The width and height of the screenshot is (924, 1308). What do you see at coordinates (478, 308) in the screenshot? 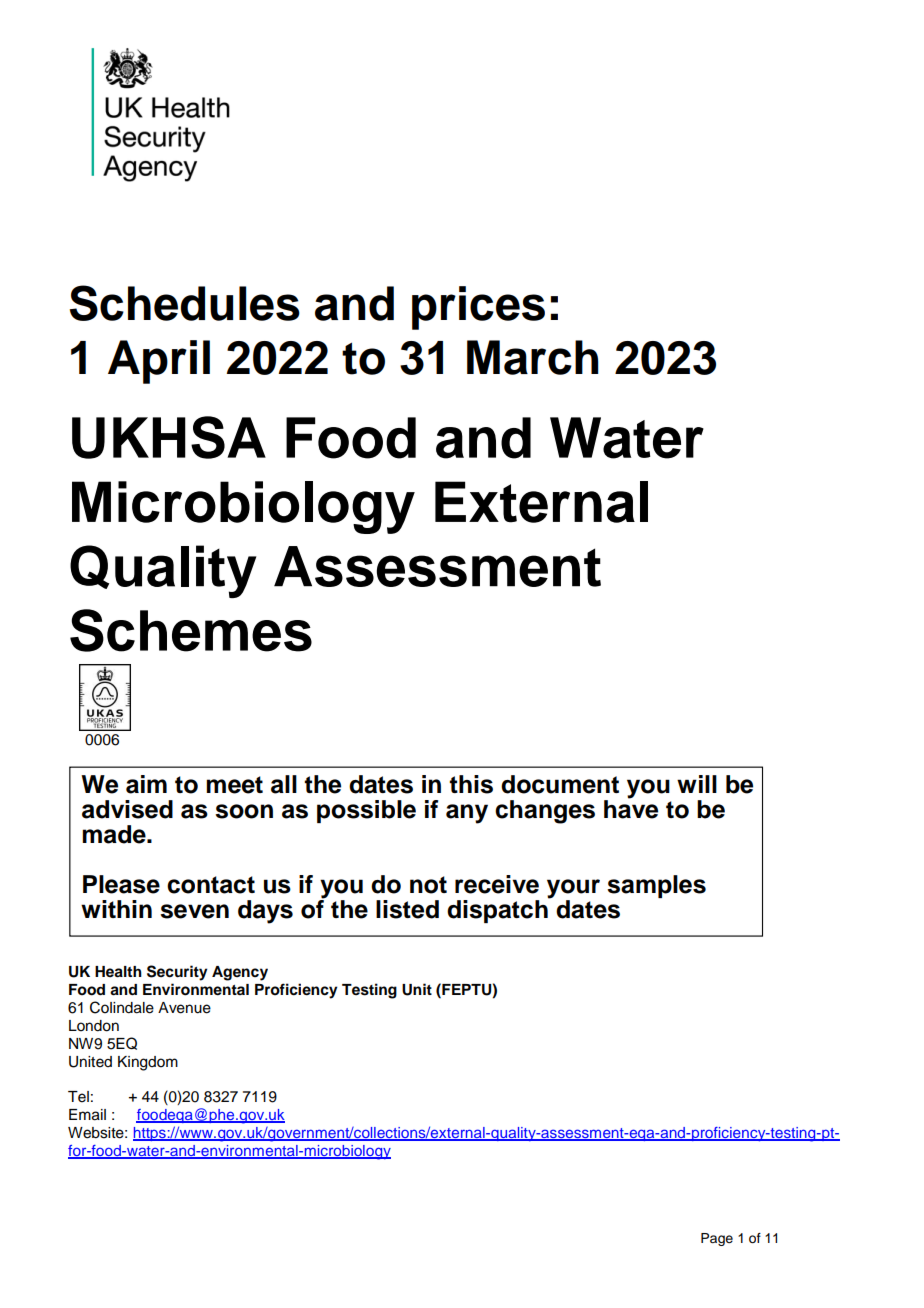
I see `prices` at bounding box center [478, 308].
